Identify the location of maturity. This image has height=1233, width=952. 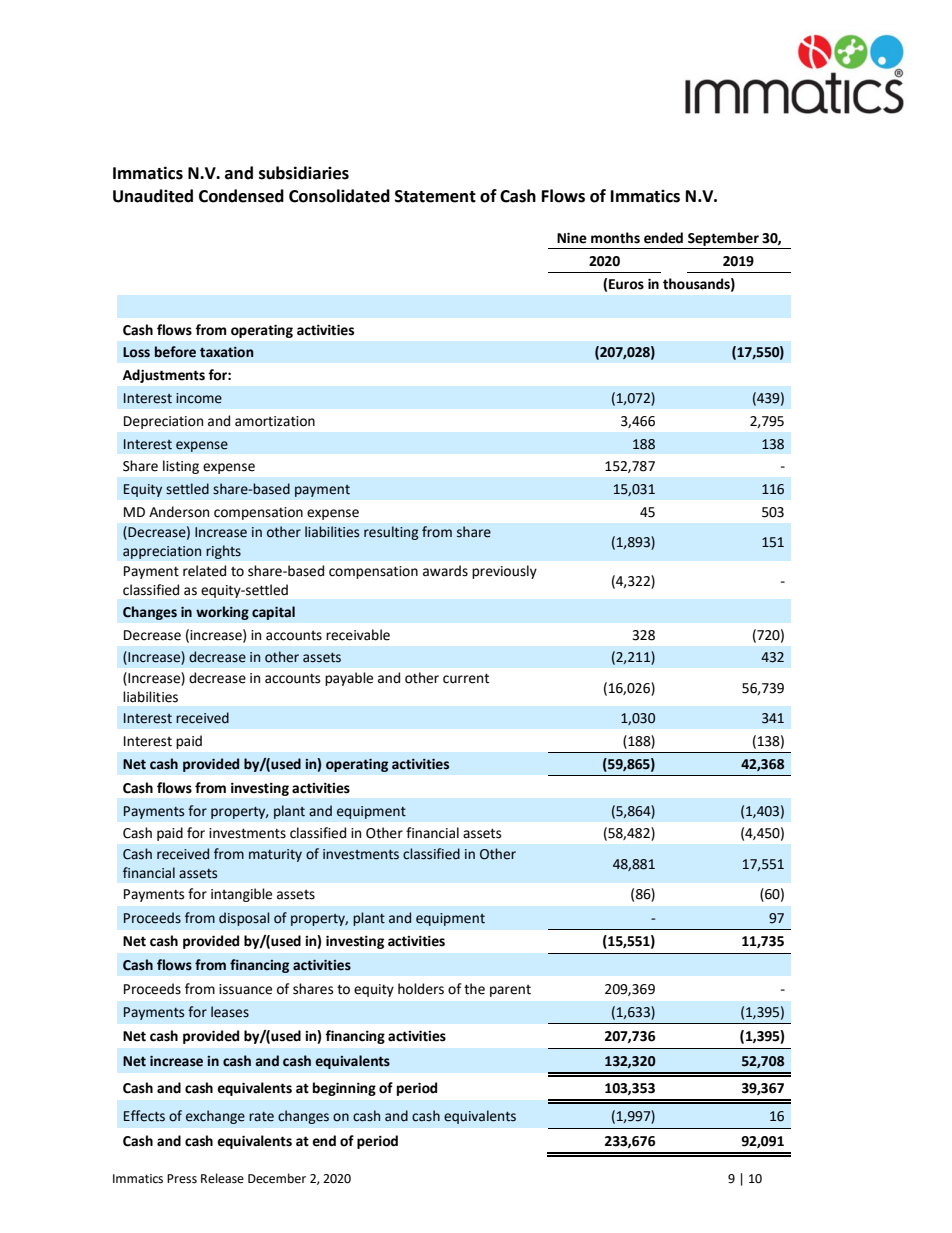
(275, 855).
